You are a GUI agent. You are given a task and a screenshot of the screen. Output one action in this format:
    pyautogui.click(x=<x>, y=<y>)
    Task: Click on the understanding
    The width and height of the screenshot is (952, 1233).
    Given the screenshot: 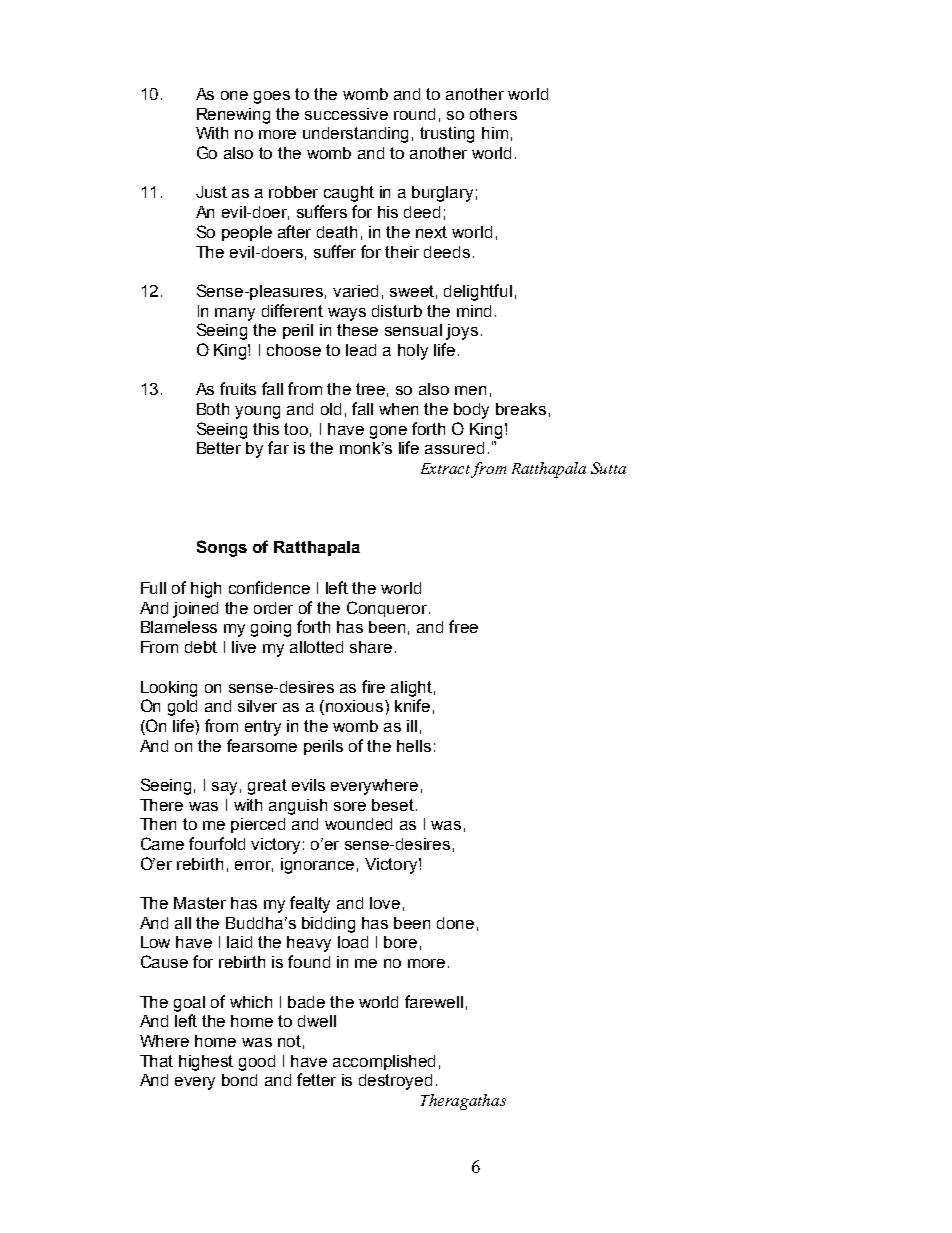 What is the action you would take?
    pyautogui.click(x=355, y=135)
